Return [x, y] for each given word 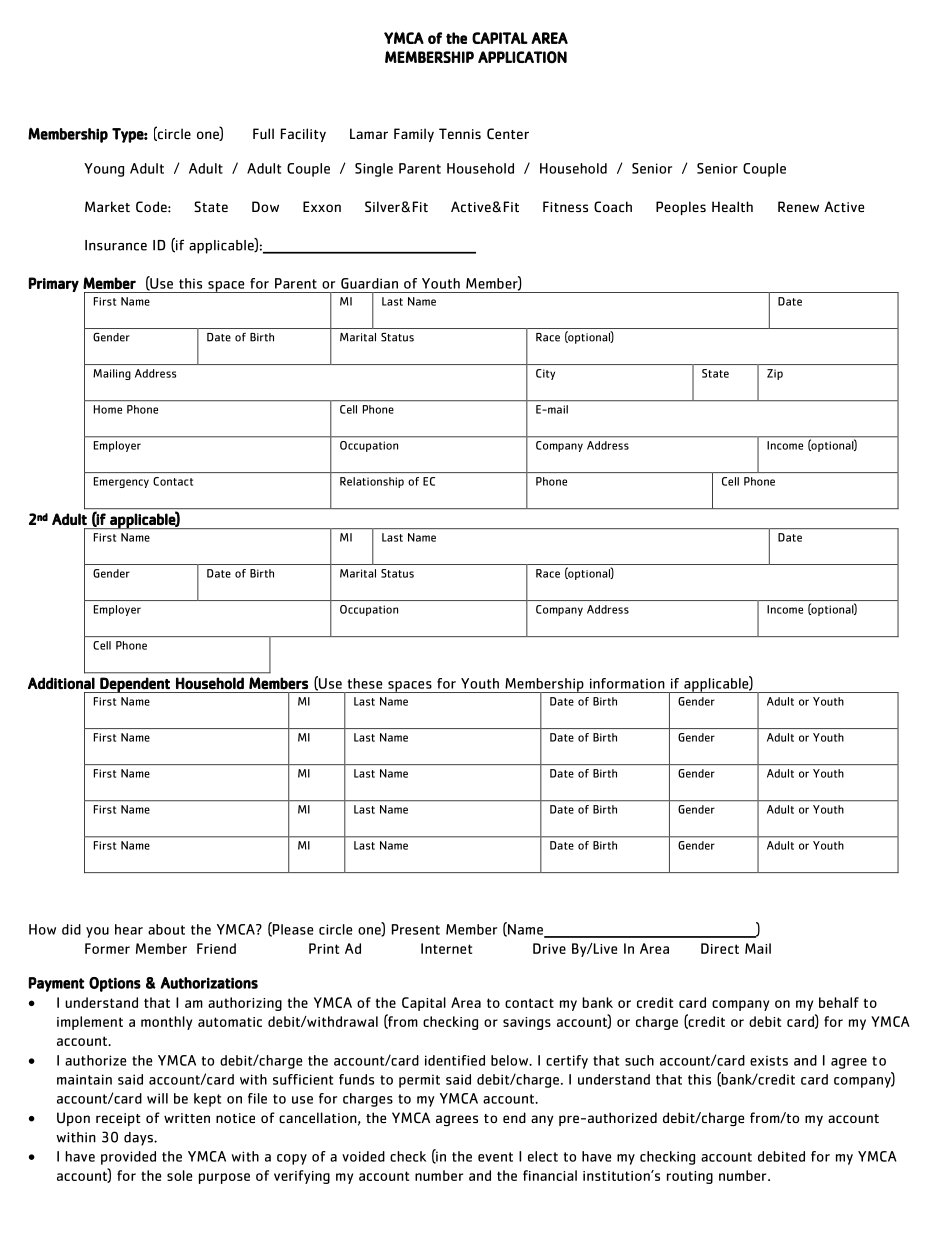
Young [104, 170]
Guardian [369, 283]
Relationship [372, 482]
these [365, 683]
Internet [446, 948]
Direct [720, 948]
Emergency [121, 482]
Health [732, 206]
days [139, 1139]
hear [129, 929]
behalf [839, 1002]
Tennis [460, 133]
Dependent [135, 685]
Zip [775, 374]
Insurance [116, 245]
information [627, 683]
